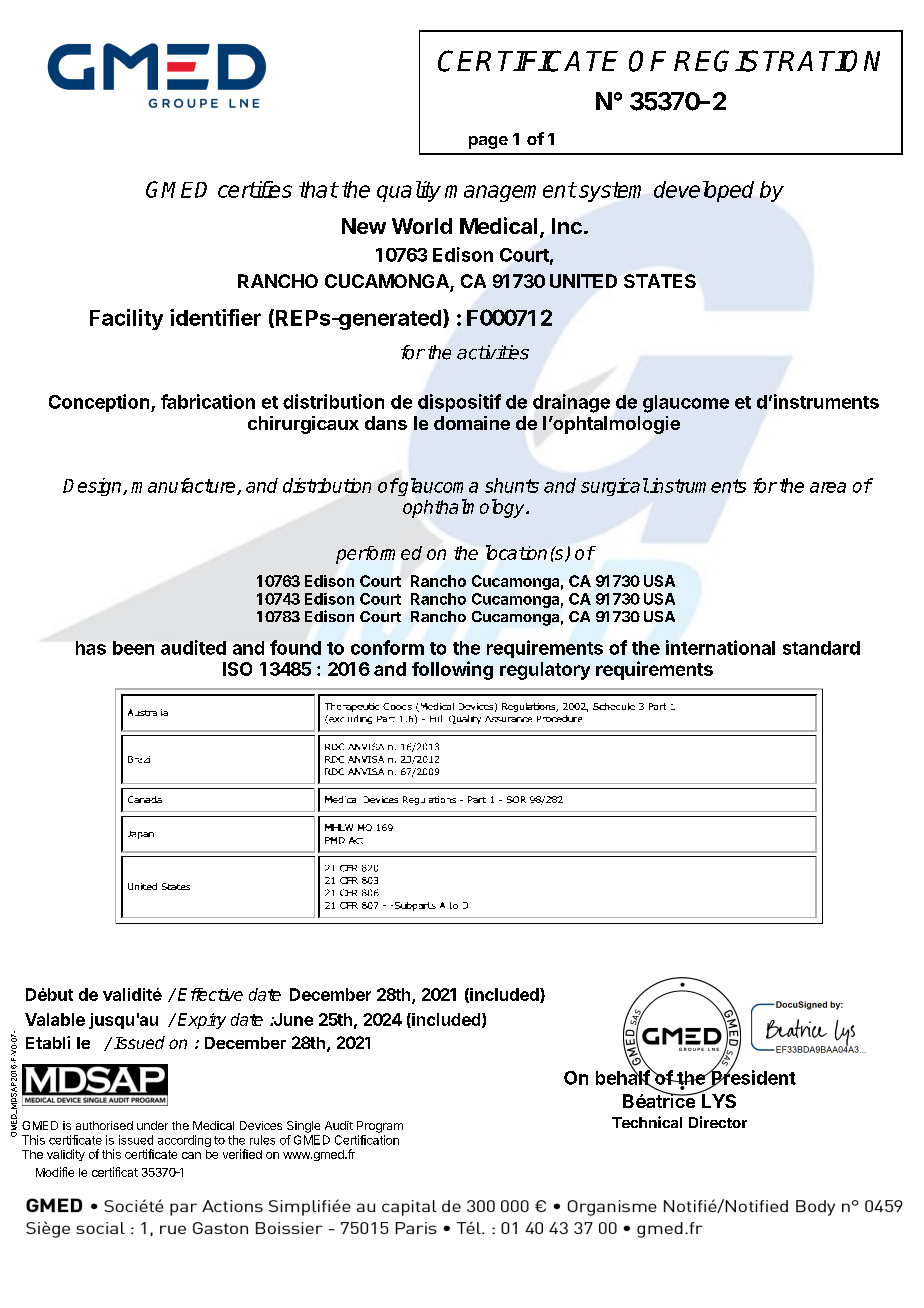  What do you see at coordinates (208, 401) in the document?
I see `fabrication` at bounding box center [208, 401].
